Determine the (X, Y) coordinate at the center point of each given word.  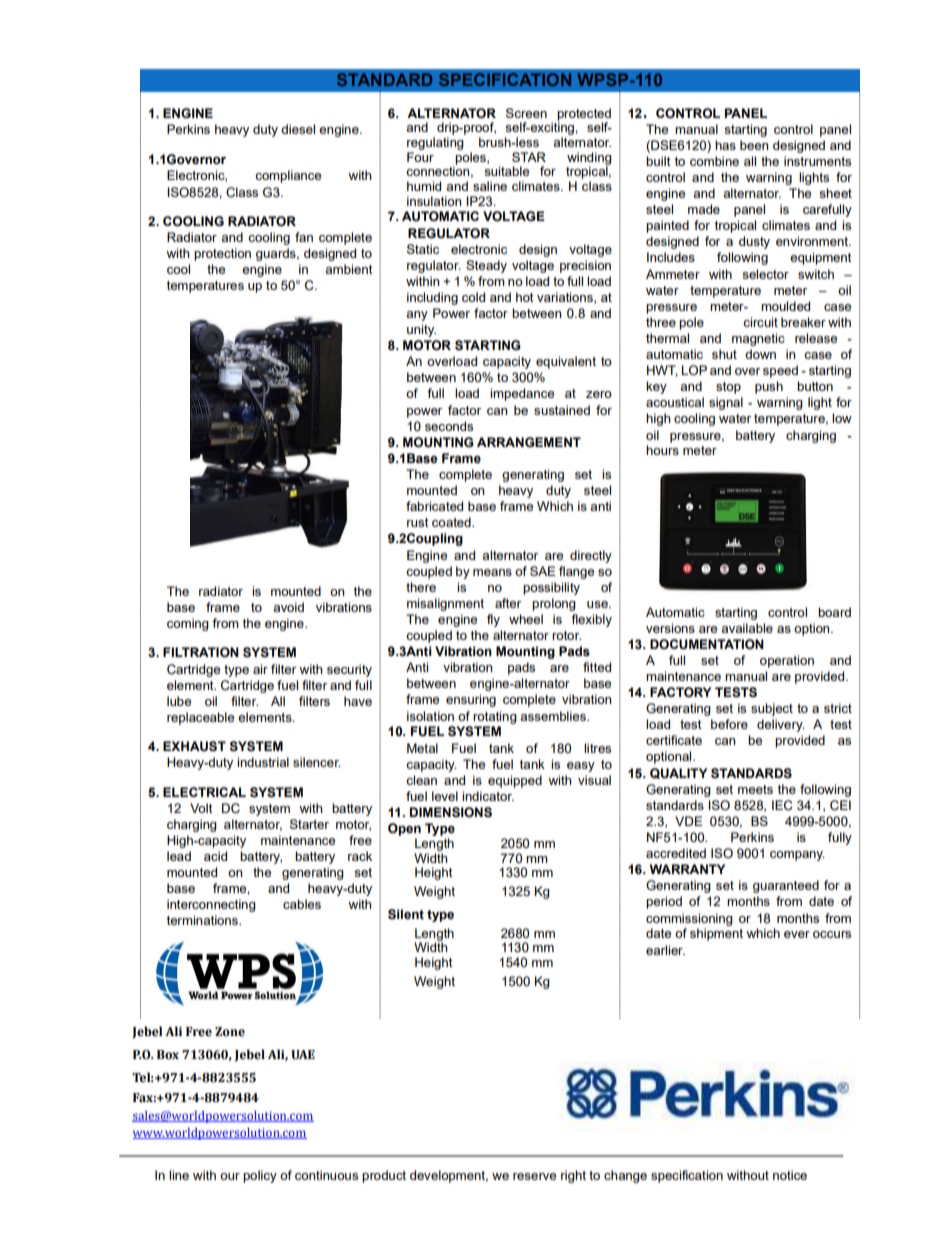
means (492, 572)
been (754, 145)
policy (260, 1176)
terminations (203, 920)
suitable (506, 171)
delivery (781, 725)
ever (797, 934)
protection (222, 254)
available (747, 628)
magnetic (758, 339)
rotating (495, 717)
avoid (288, 607)
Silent (406, 914)
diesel (298, 129)
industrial (263, 762)
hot (525, 297)
